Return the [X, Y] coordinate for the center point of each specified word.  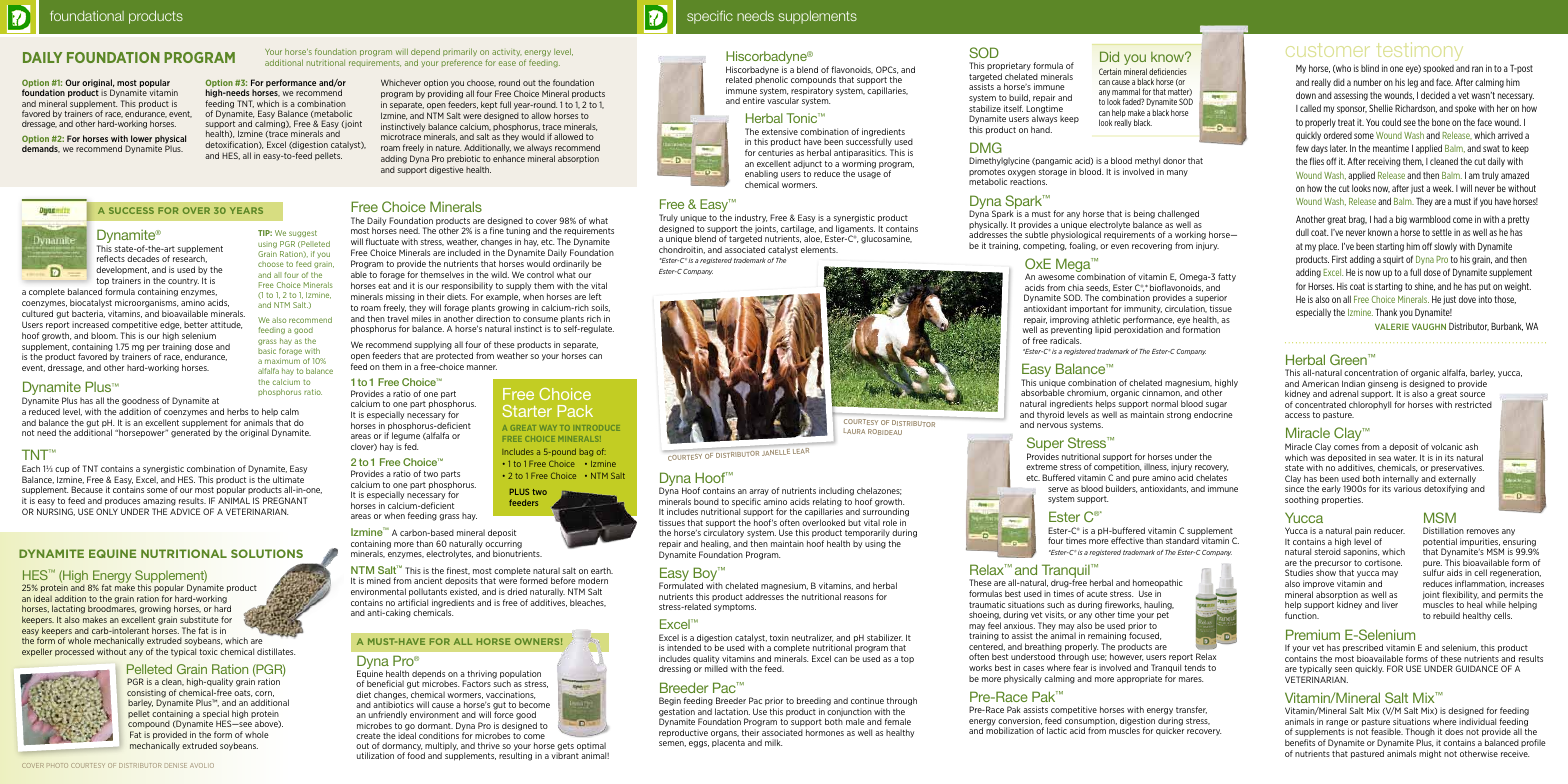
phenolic [771, 80]
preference [462, 62]
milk [773, 742]
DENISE [176, 765]
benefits [1300, 742]
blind [1370, 68]
